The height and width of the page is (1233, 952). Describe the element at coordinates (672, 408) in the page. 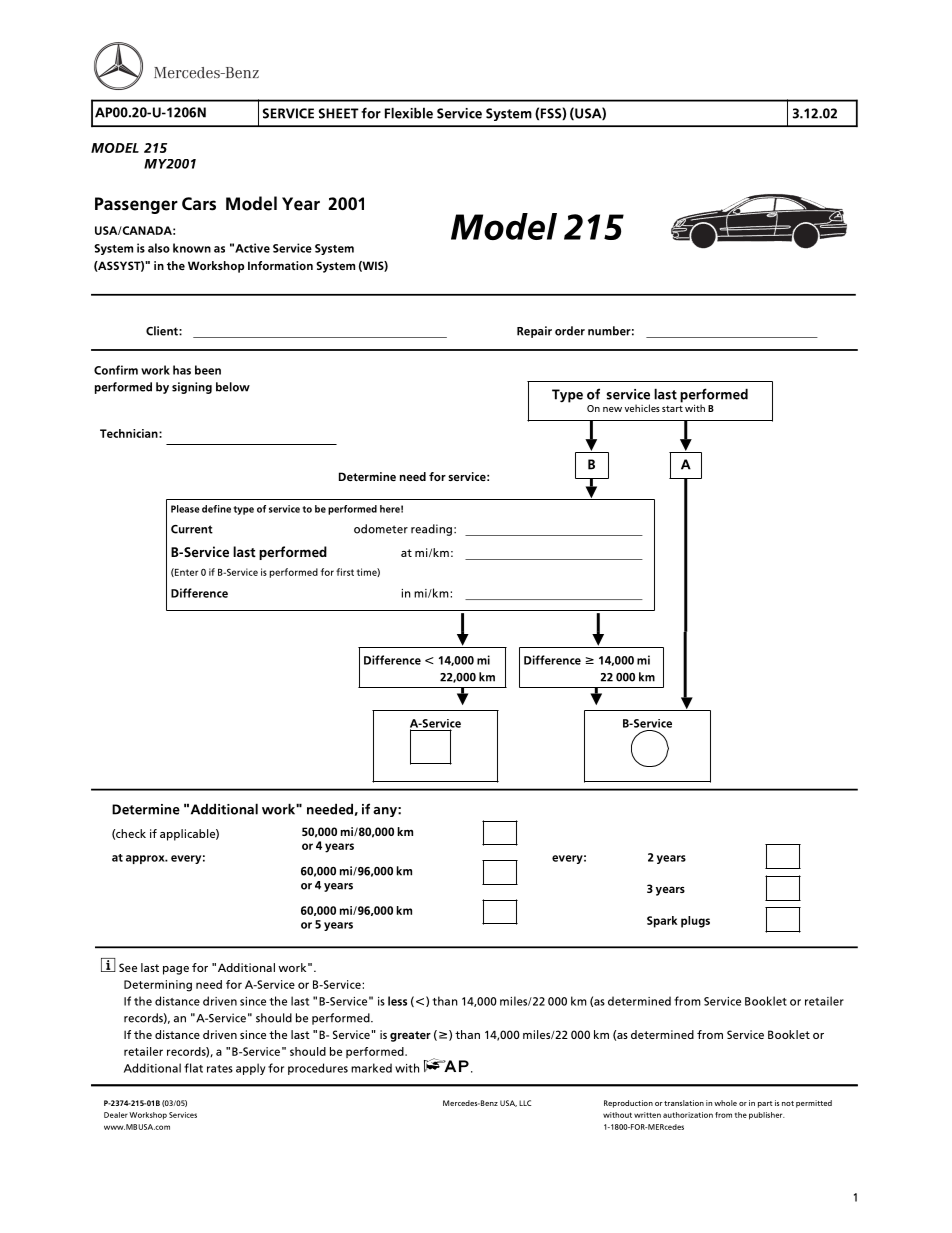

I see `start` at that location.
